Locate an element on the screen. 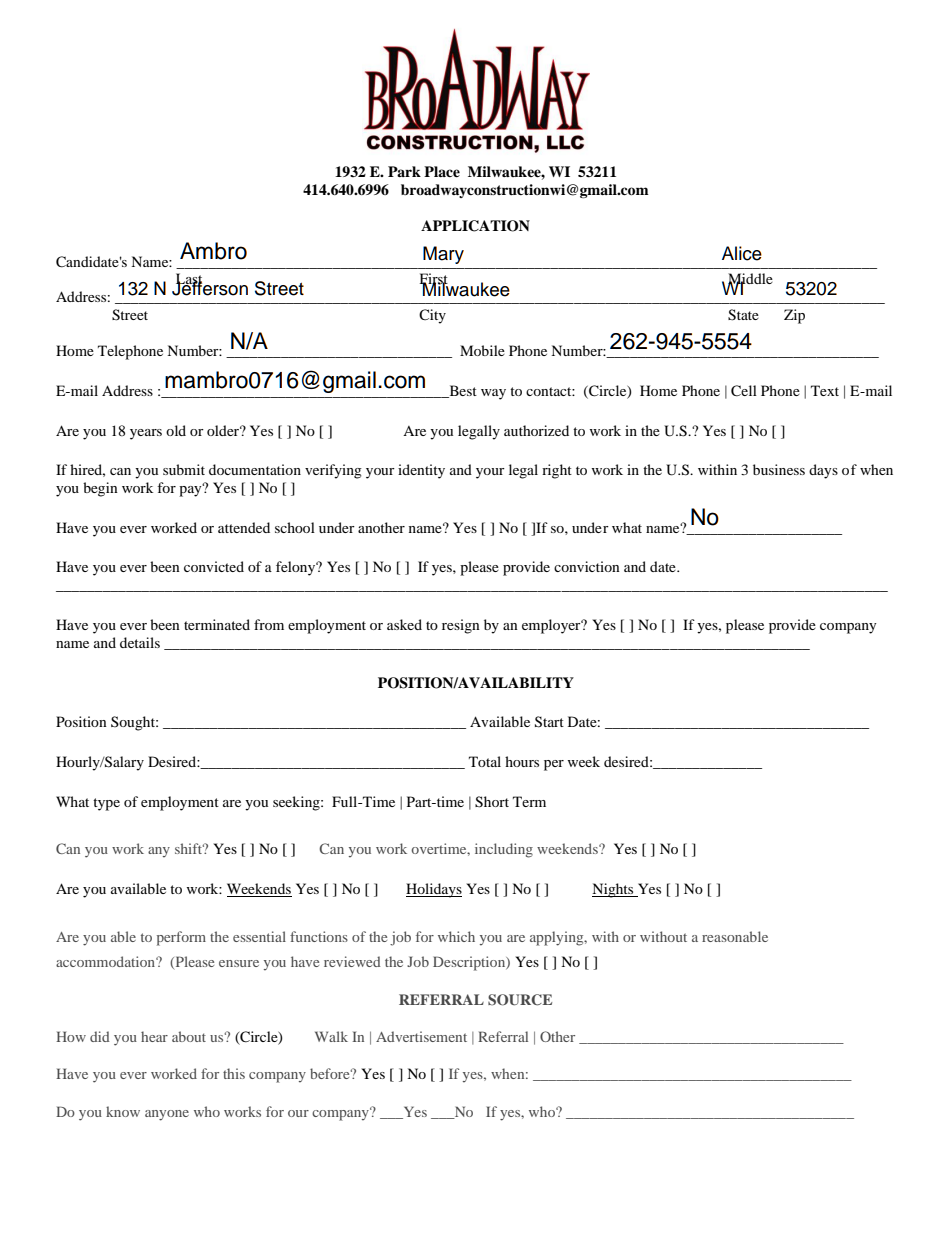 This screenshot has height=1233, width=952. business is located at coordinates (779, 469).
